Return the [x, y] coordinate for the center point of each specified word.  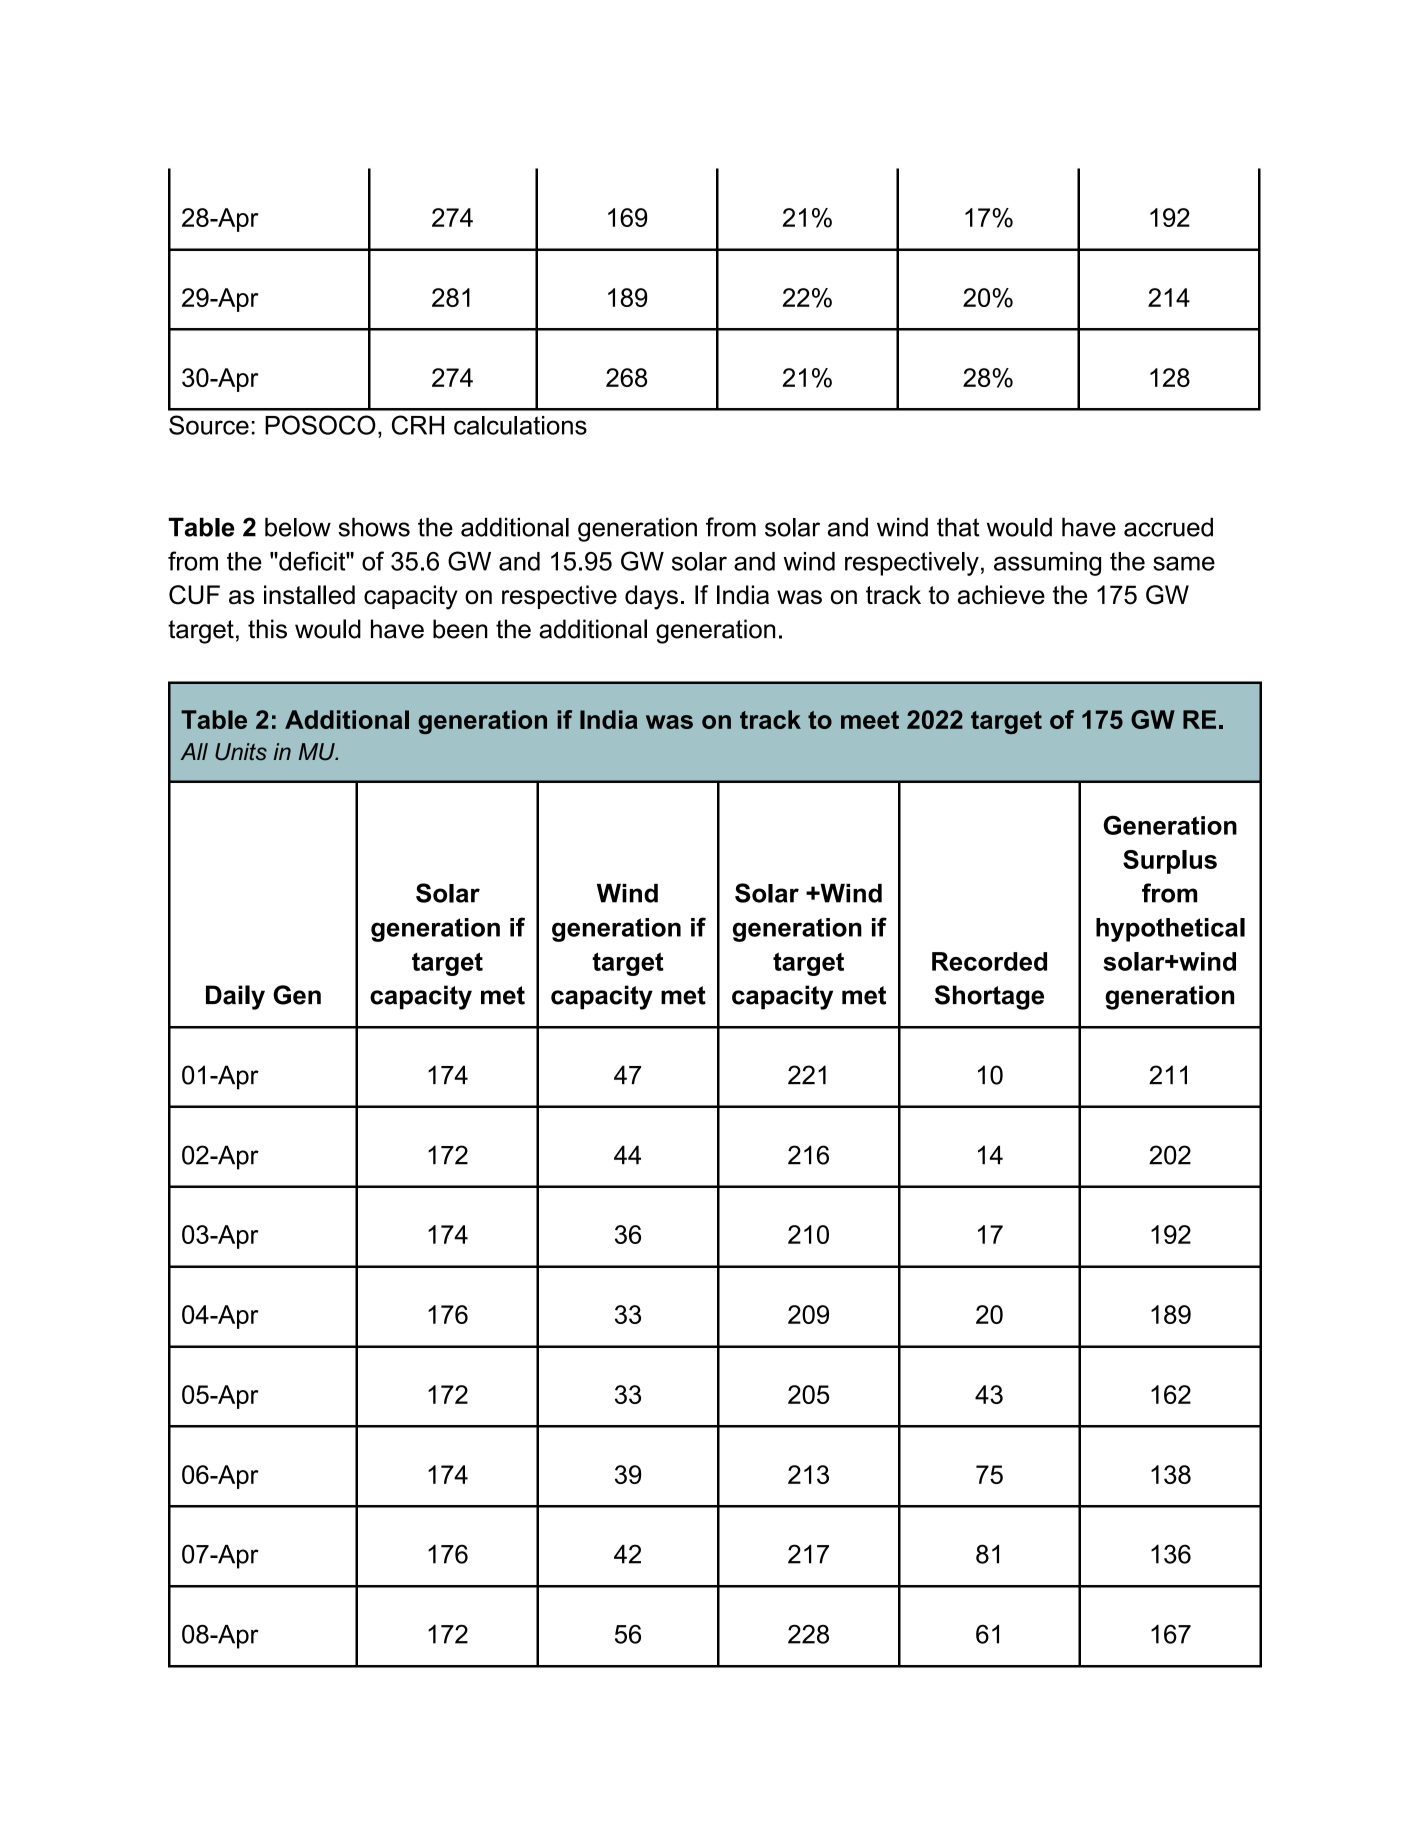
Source [209, 425]
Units [241, 752]
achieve [1001, 595]
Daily [235, 997]
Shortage [989, 997]
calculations [520, 425]
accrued [1168, 527]
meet [870, 720]
